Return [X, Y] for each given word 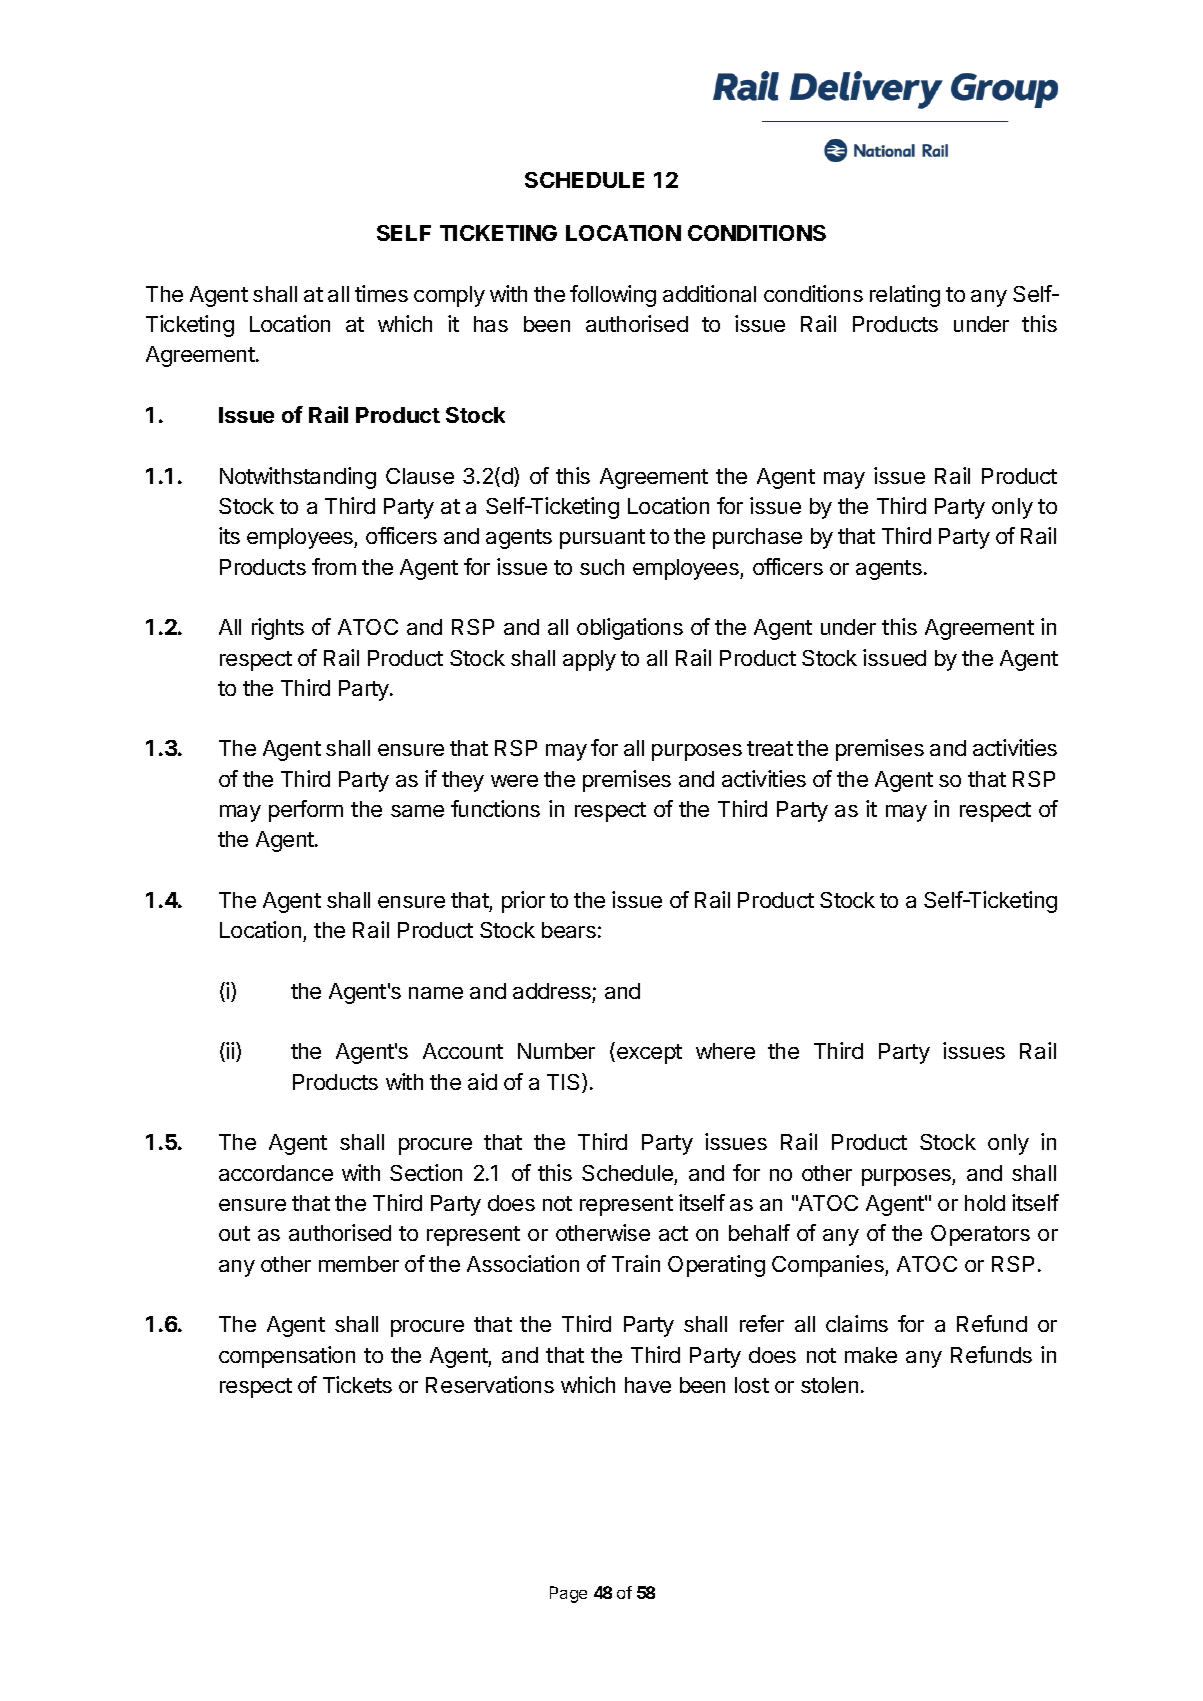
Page [568, 1594]
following [613, 296]
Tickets [357, 1384]
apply [589, 660]
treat [770, 748]
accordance [276, 1173]
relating [905, 296]
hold [985, 1203]
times [381, 293]
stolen [829, 1385]
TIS [565, 1083]
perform [306, 811]
